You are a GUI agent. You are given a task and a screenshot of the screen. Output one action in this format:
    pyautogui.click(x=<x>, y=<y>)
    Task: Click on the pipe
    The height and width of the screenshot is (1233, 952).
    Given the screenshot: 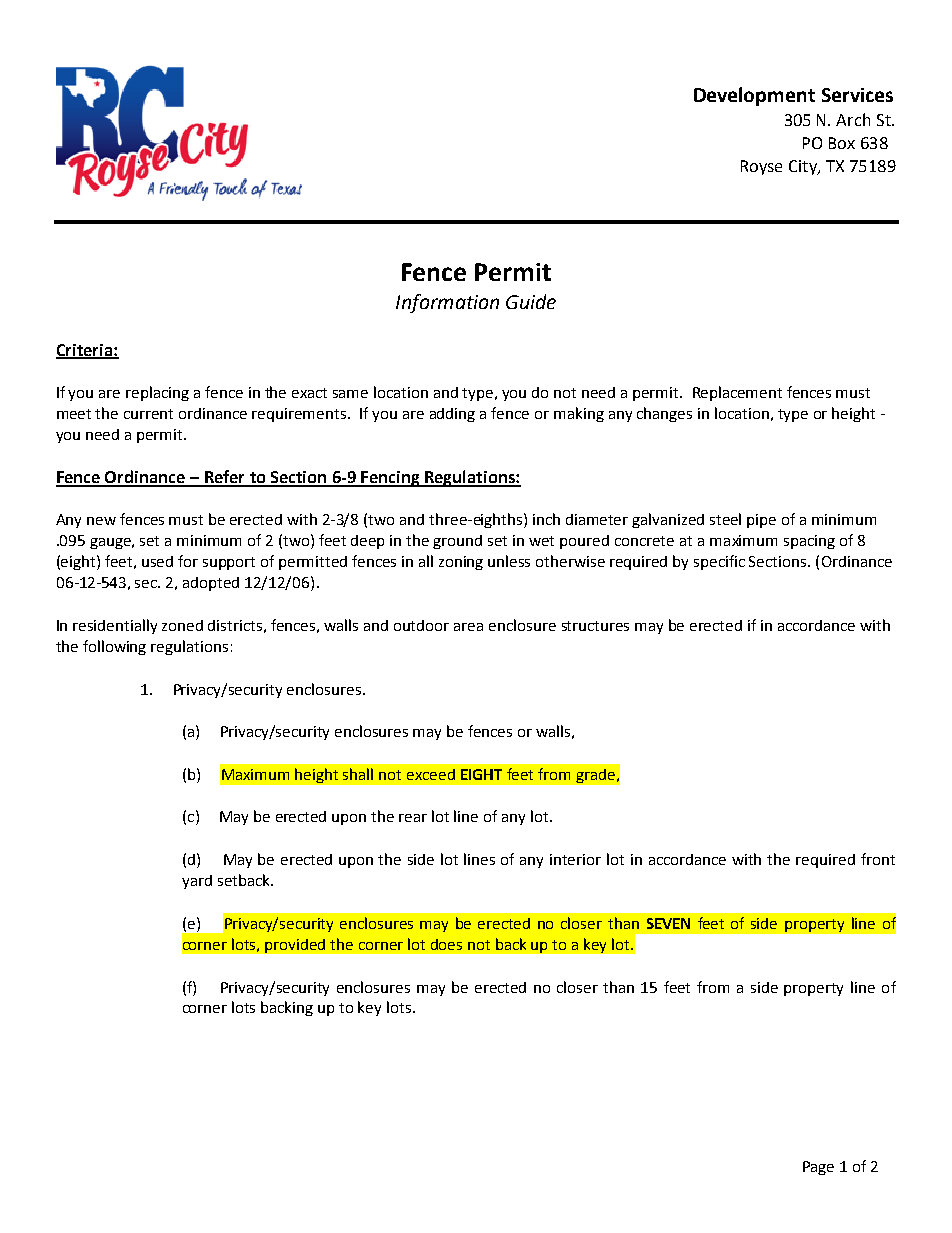 What is the action you would take?
    pyautogui.click(x=761, y=521)
